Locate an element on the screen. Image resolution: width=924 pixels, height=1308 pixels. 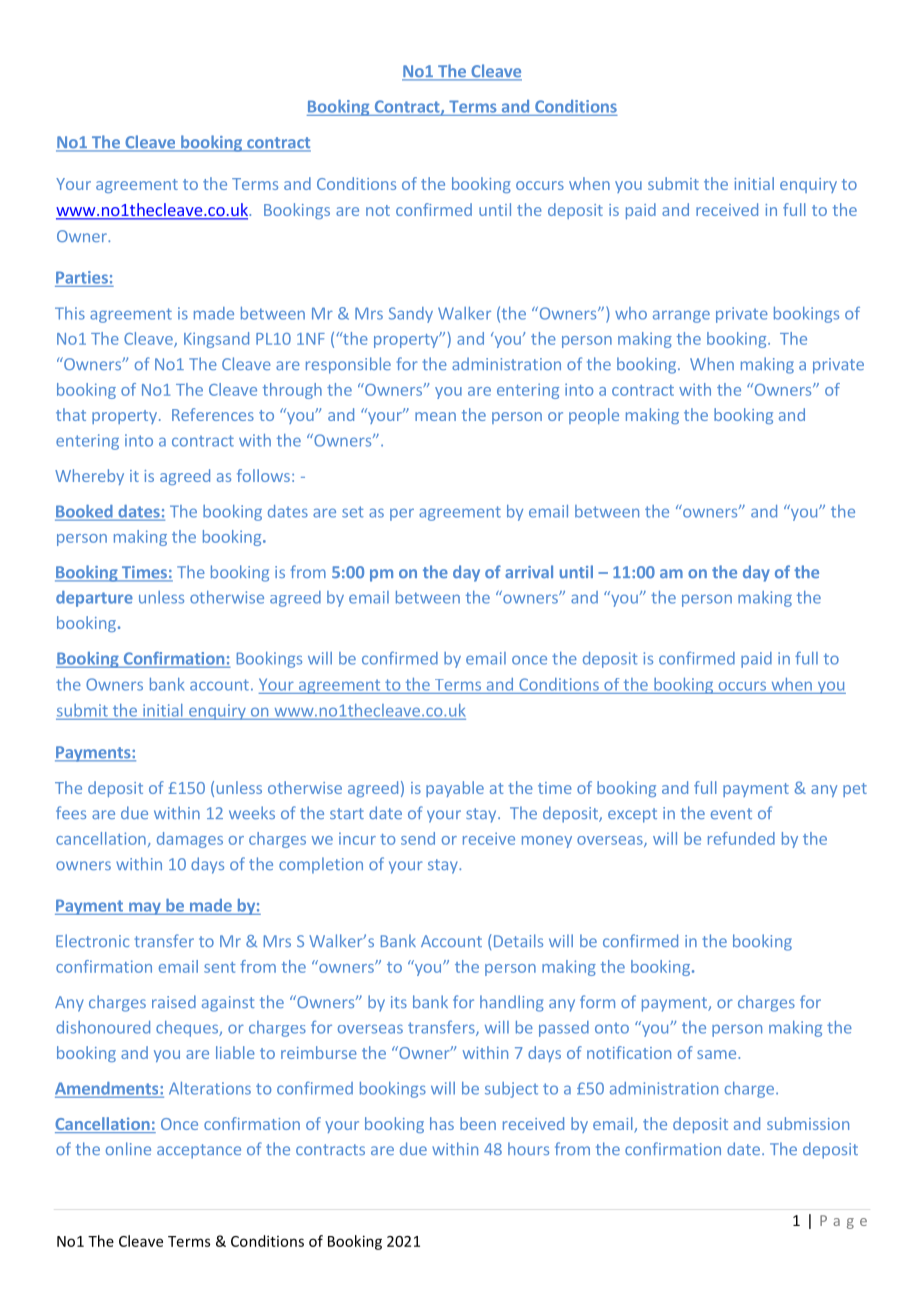
Sandy is located at coordinates (411, 315).
